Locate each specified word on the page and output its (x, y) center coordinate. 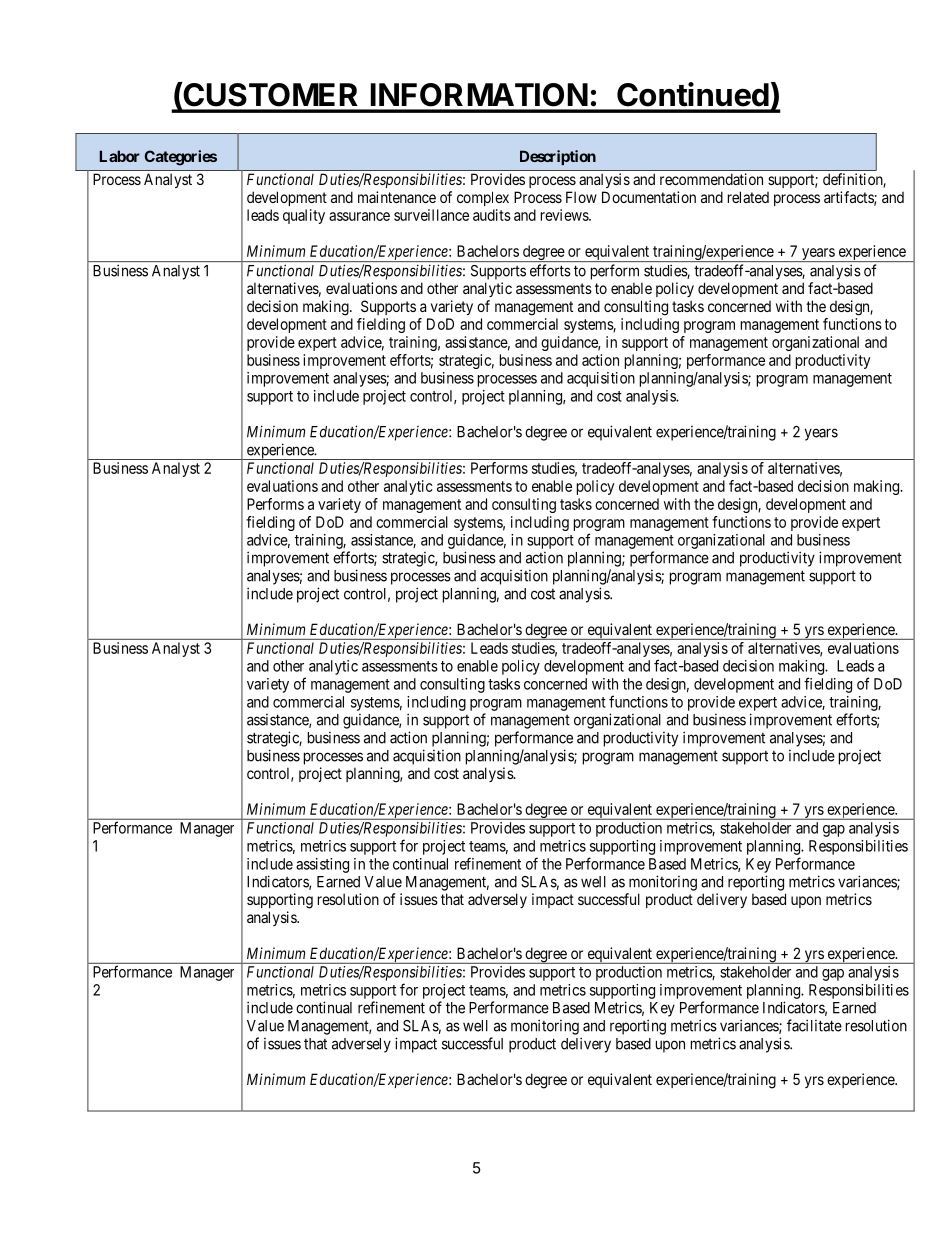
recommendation (711, 179)
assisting (322, 865)
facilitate (814, 1025)
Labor (119, 156)
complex (483, 198)
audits (492, 215)
